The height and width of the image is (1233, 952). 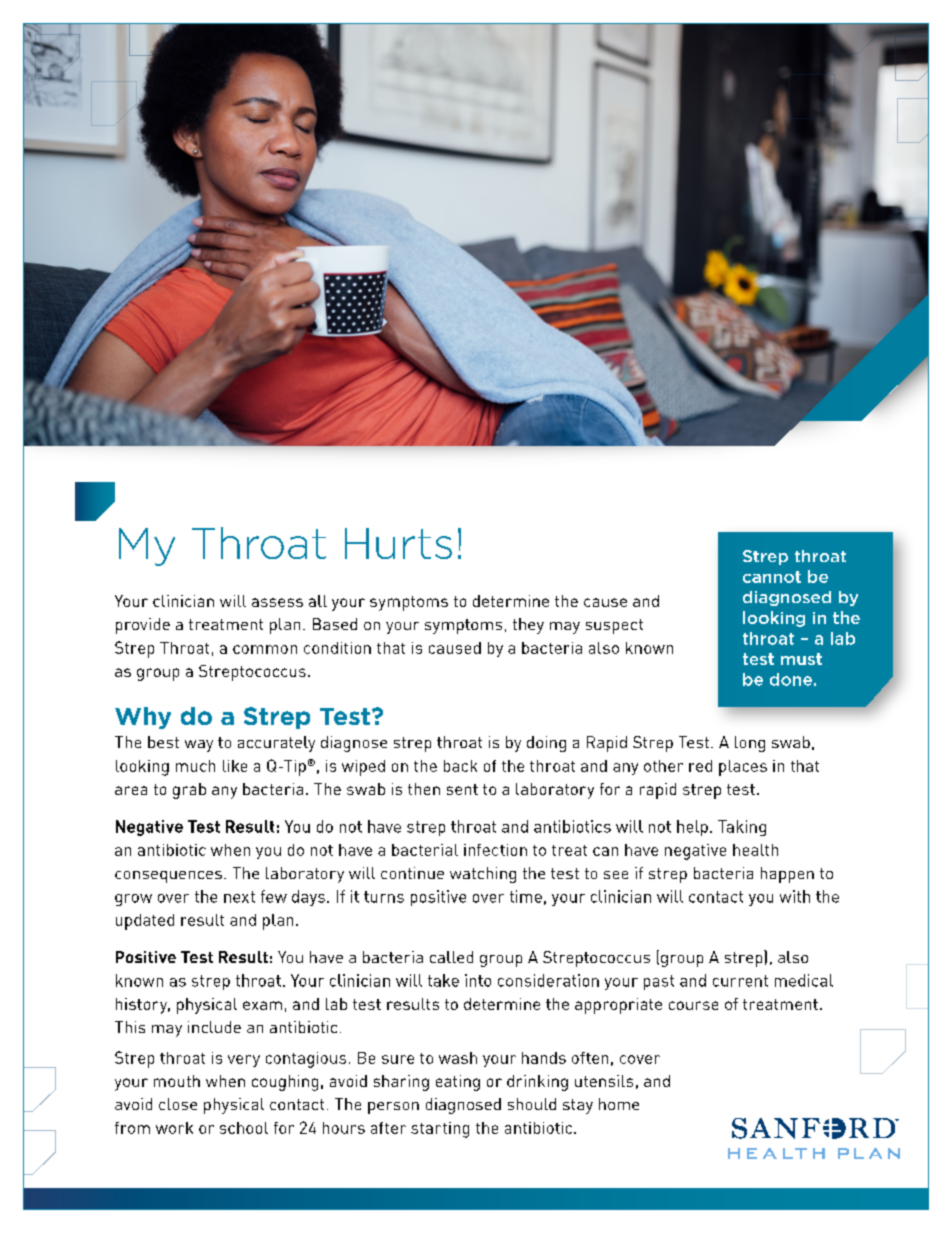 I want to click on they, so click(x=528, y=626).
